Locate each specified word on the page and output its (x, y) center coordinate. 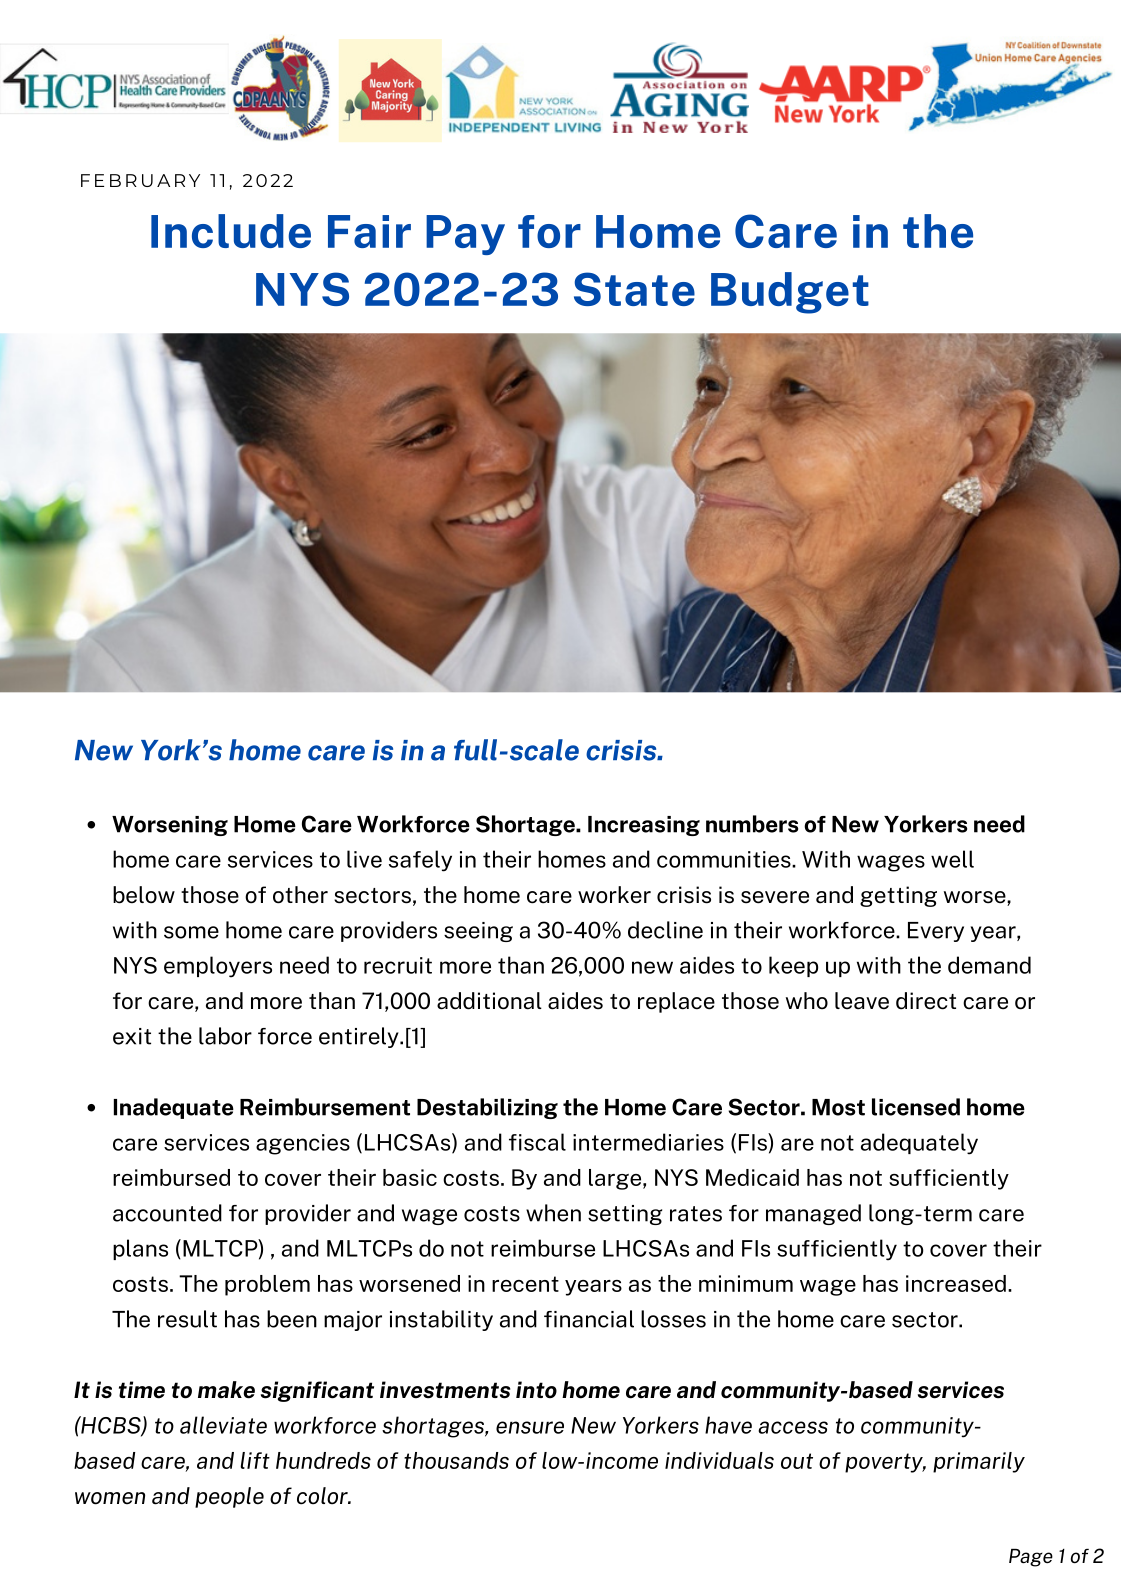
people (229, 1497)
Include (231, 231)
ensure (530, 1427)
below (144, 895)
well (952, 859)
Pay (465, 235)
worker (614, 895)
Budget (790, 293)
